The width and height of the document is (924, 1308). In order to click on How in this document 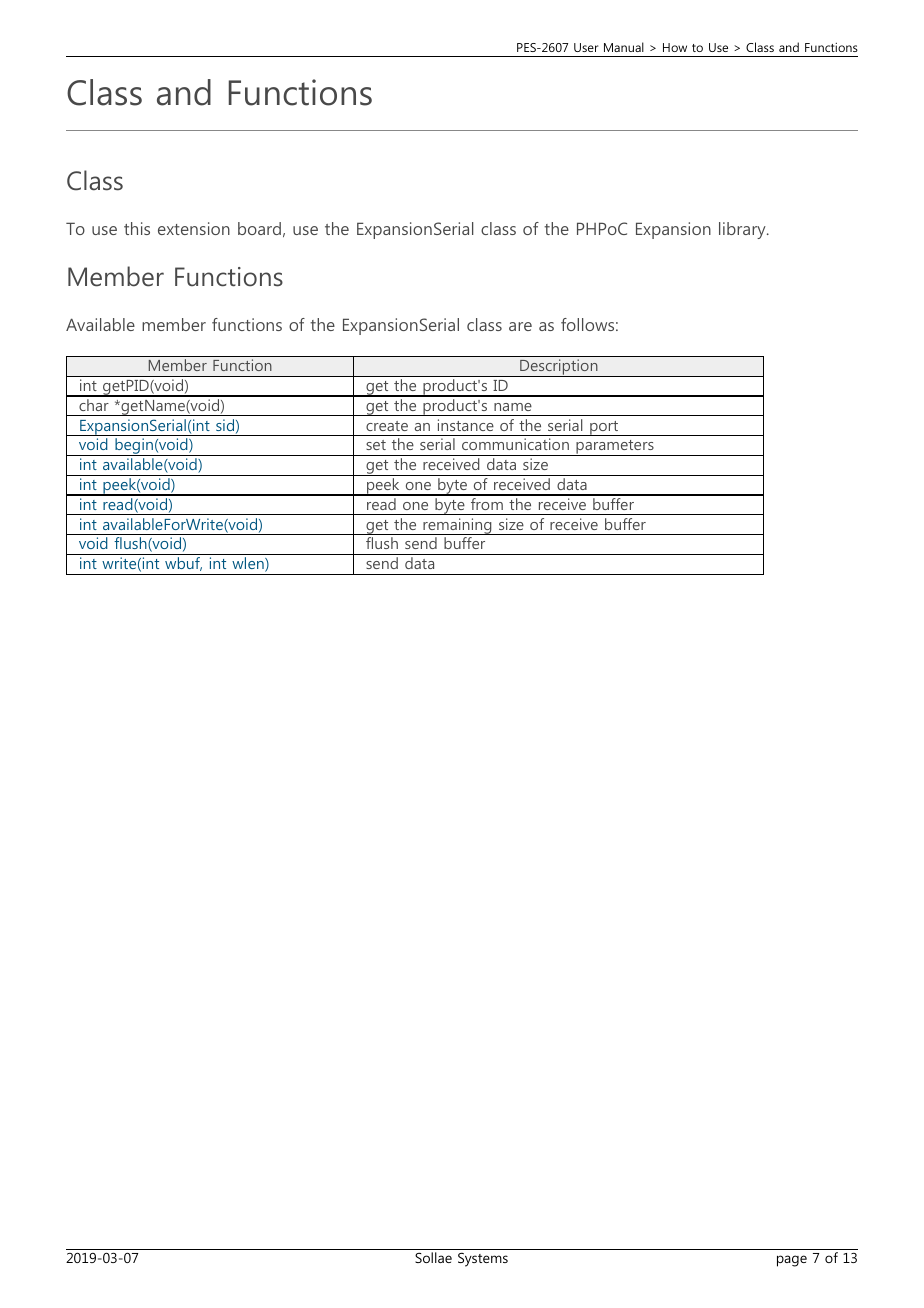, I will do `click(675, 47)`.
